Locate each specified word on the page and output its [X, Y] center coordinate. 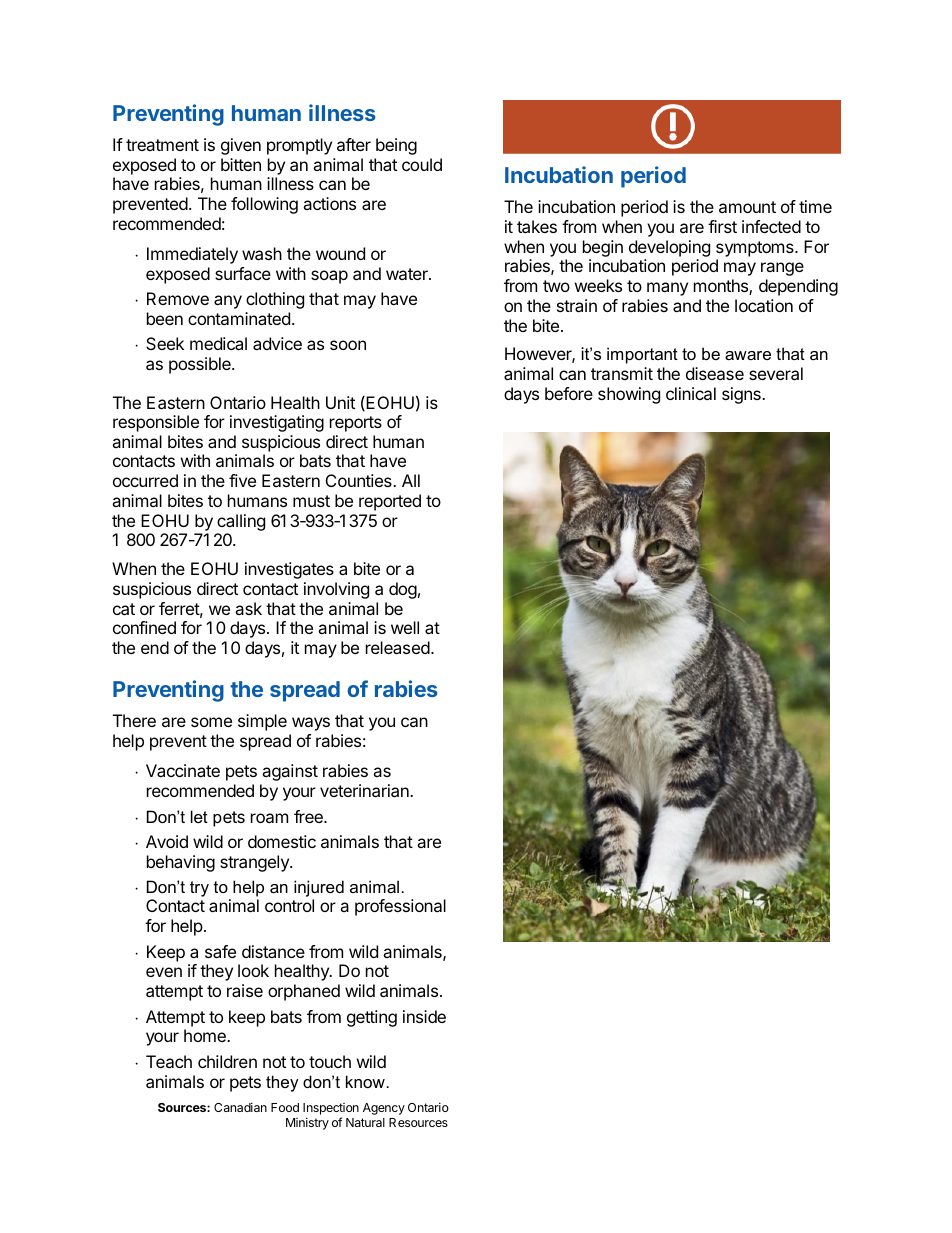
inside [424, 1016]
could [422, 164]
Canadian [240, 1107]
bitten [241, 164]
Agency [384, 1109]
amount [747, 207]
